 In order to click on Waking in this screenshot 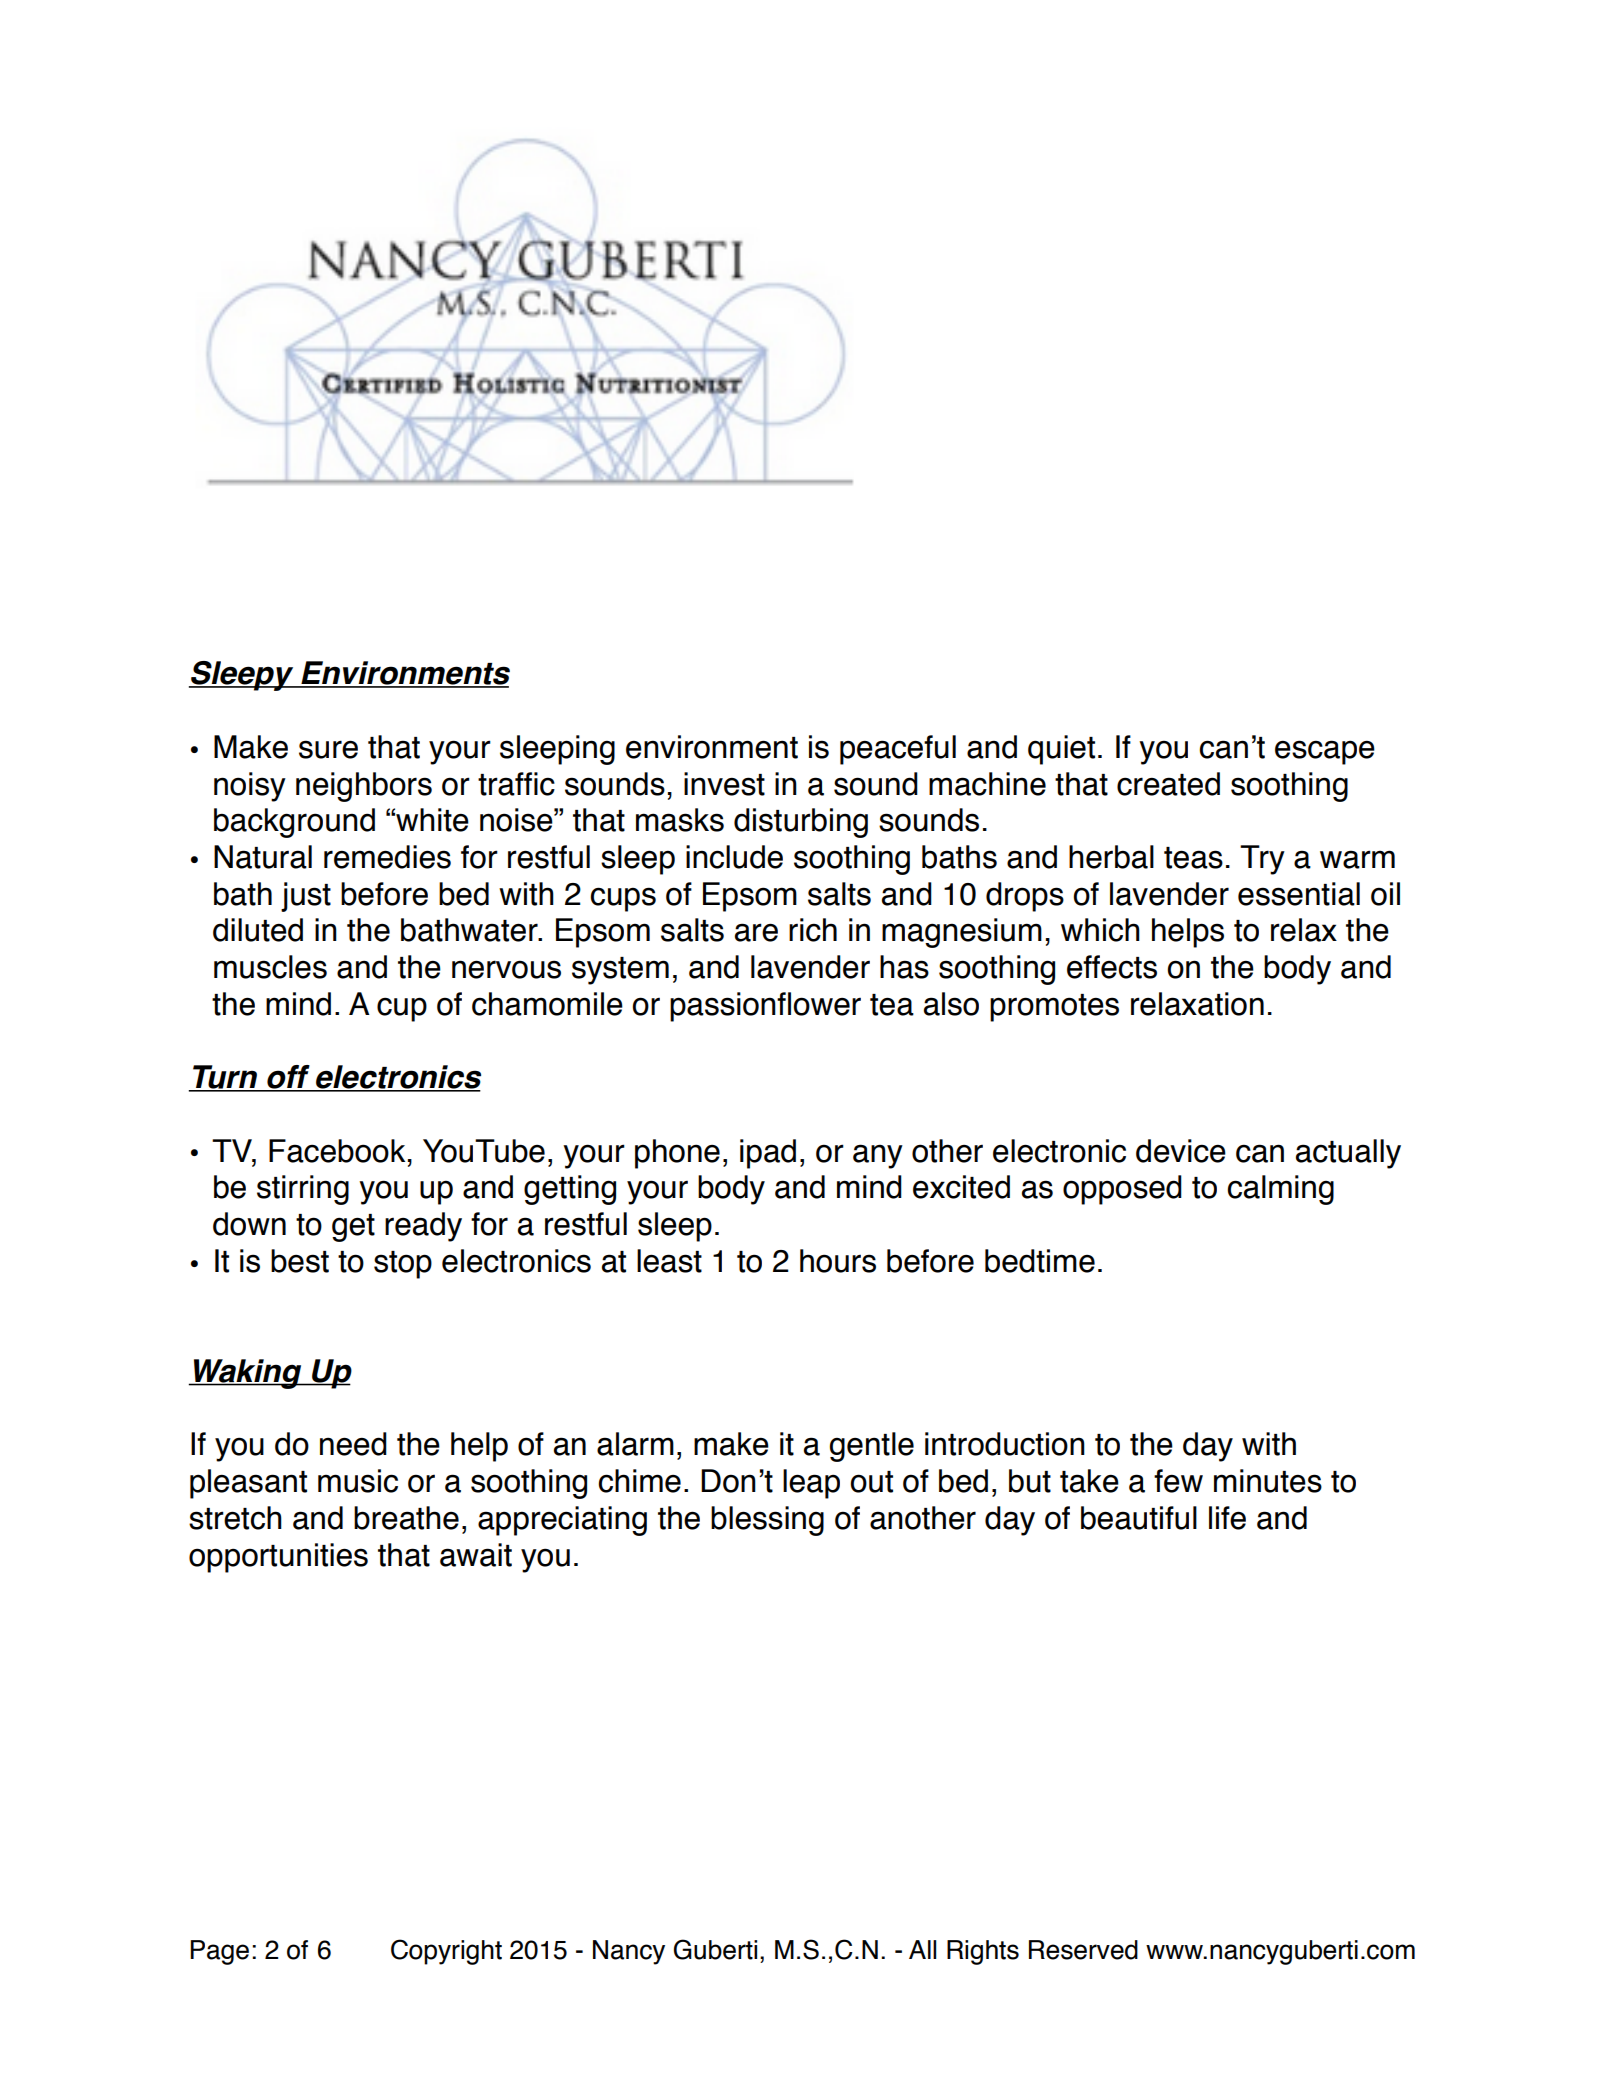, I will do `click(248, 1374)`.
